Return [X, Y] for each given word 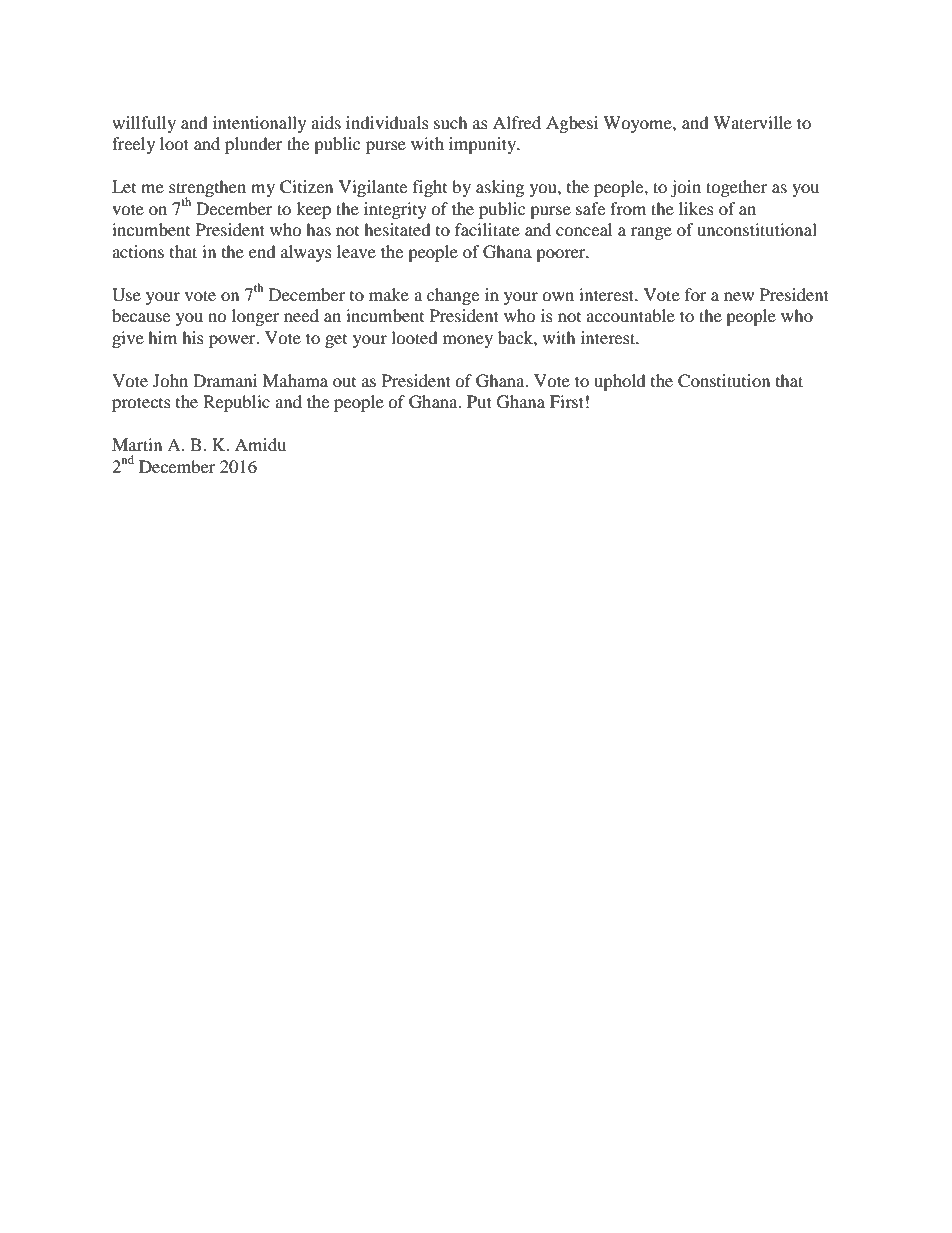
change [453, 296]
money [468, 341]
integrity [395, 210]
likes [696, 208]
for [696, 294]
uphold [620, 382]
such [451, 122]
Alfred [517, 122]
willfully [144, 124]
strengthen [207, 190]
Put [479, 401]
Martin [137, 444]
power [233, 341]
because [141, 315]
